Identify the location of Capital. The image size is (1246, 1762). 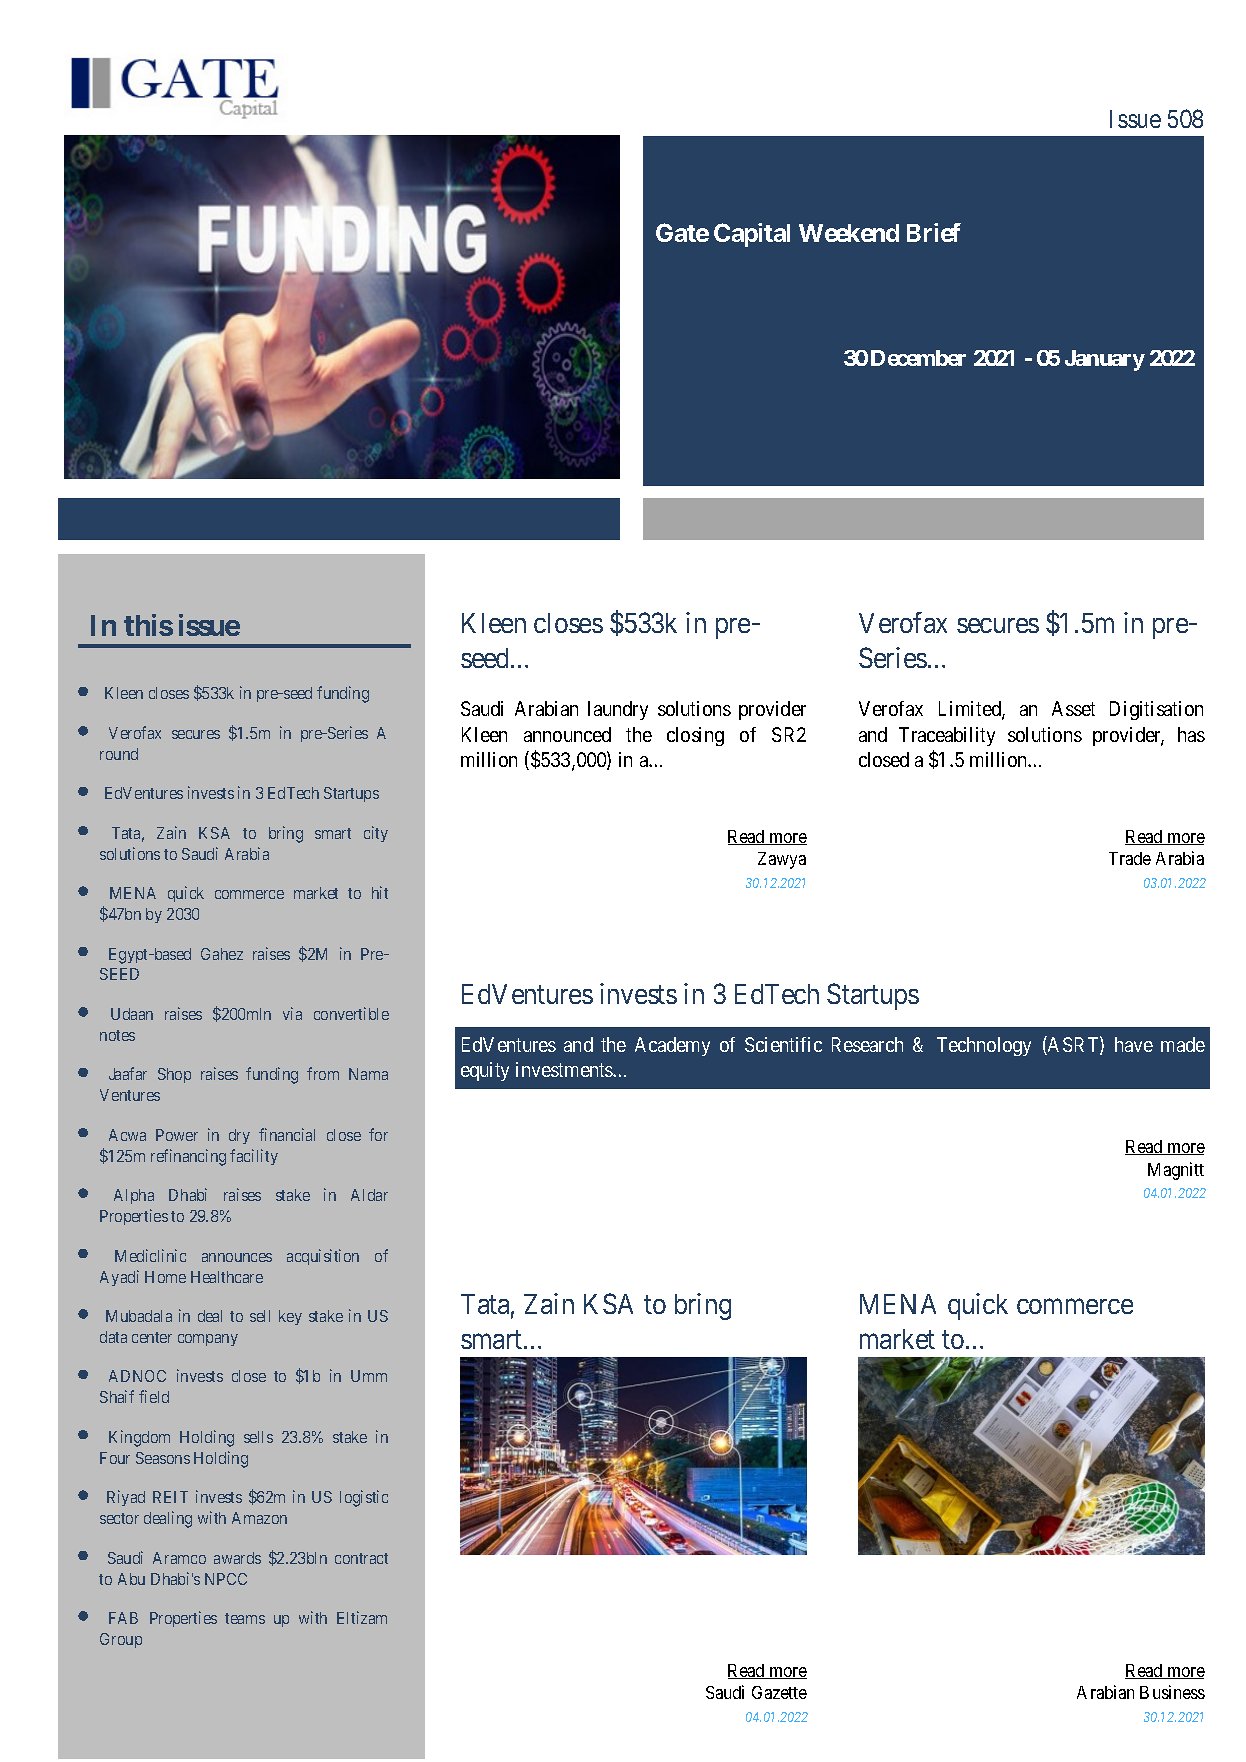
(752, 235).
